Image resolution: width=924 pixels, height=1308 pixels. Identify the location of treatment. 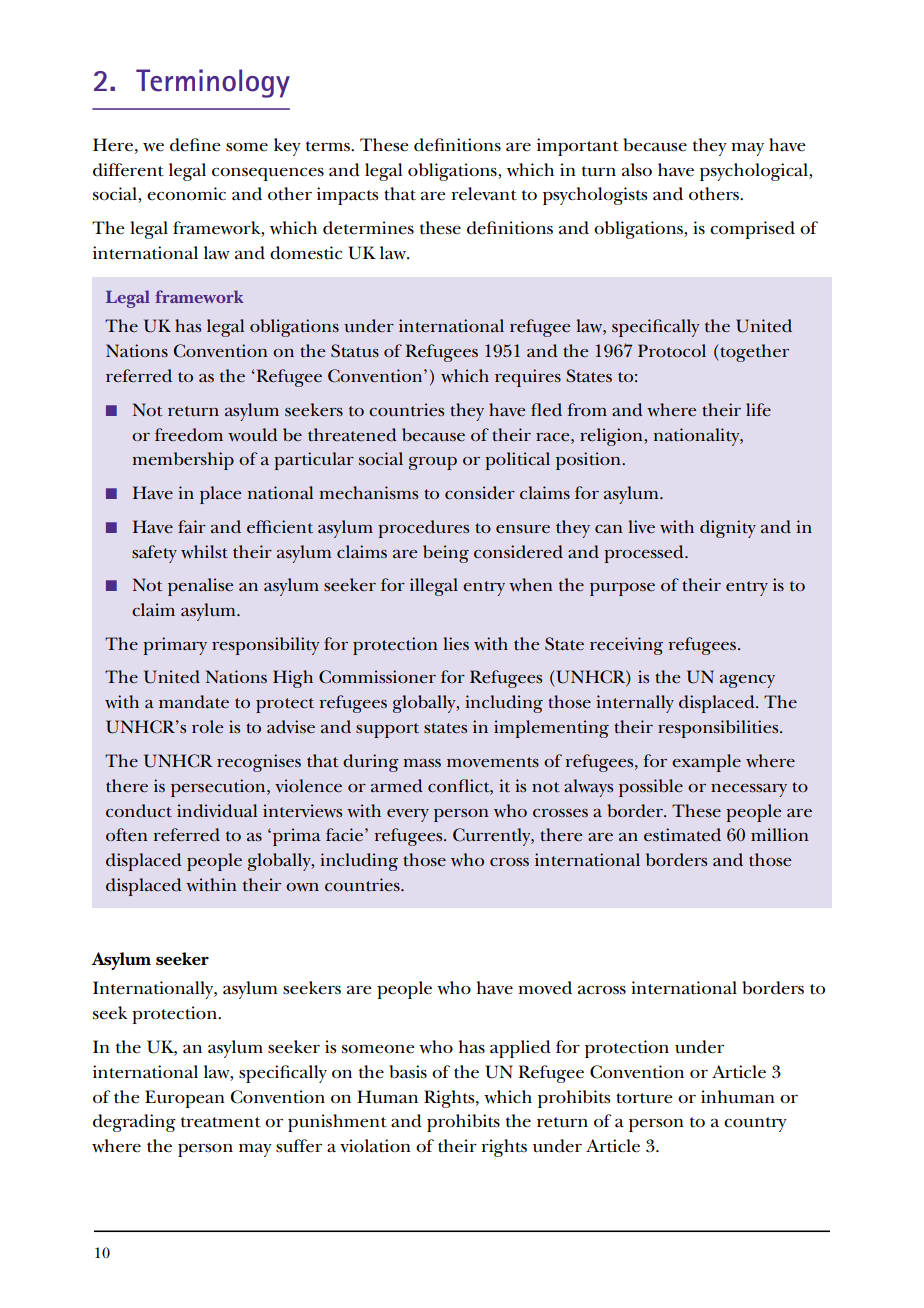
(221, 1122).
